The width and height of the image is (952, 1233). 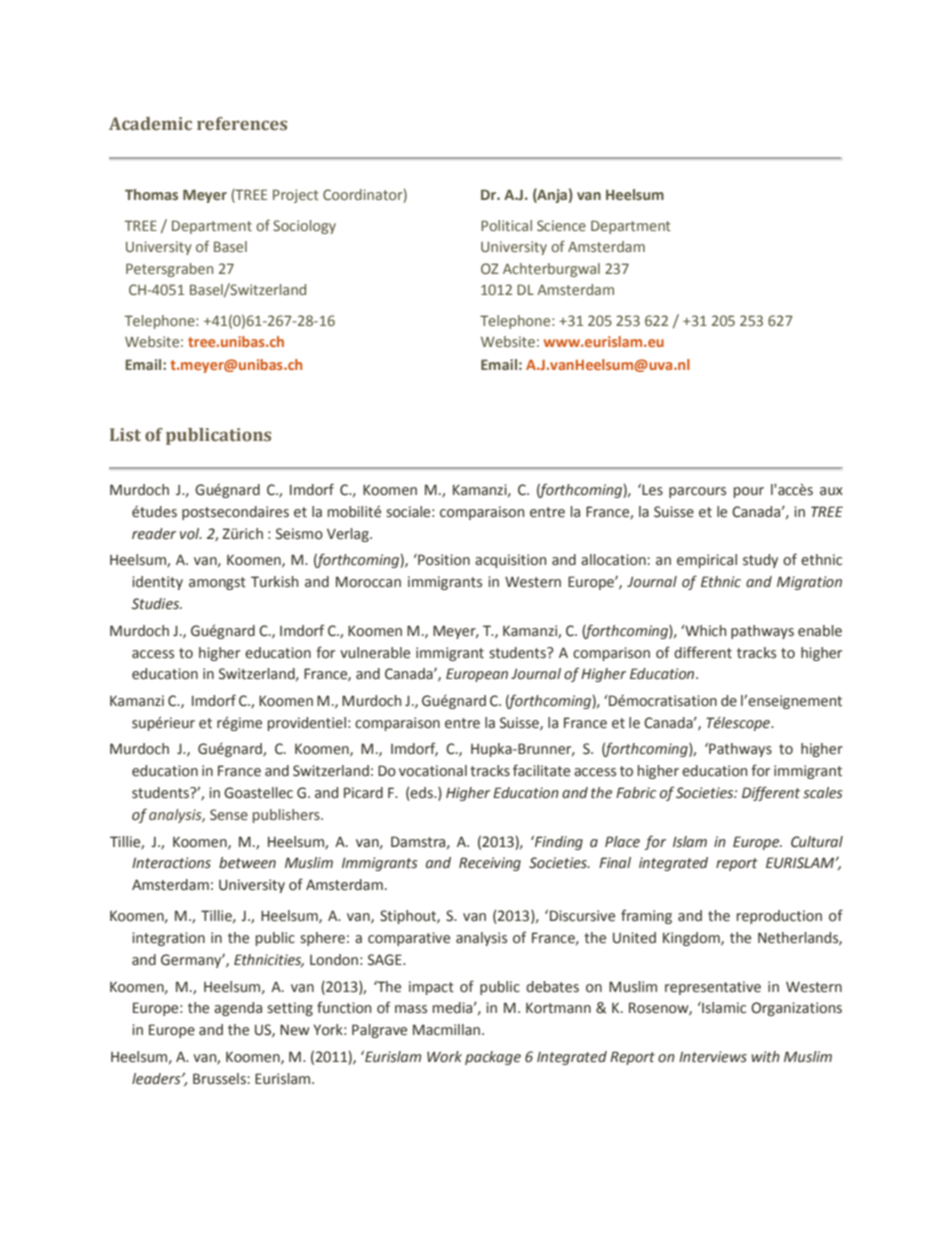 What do you see at coordinates (749, 492) in the image?
I see `pour` at bounding box center [749, 492].
